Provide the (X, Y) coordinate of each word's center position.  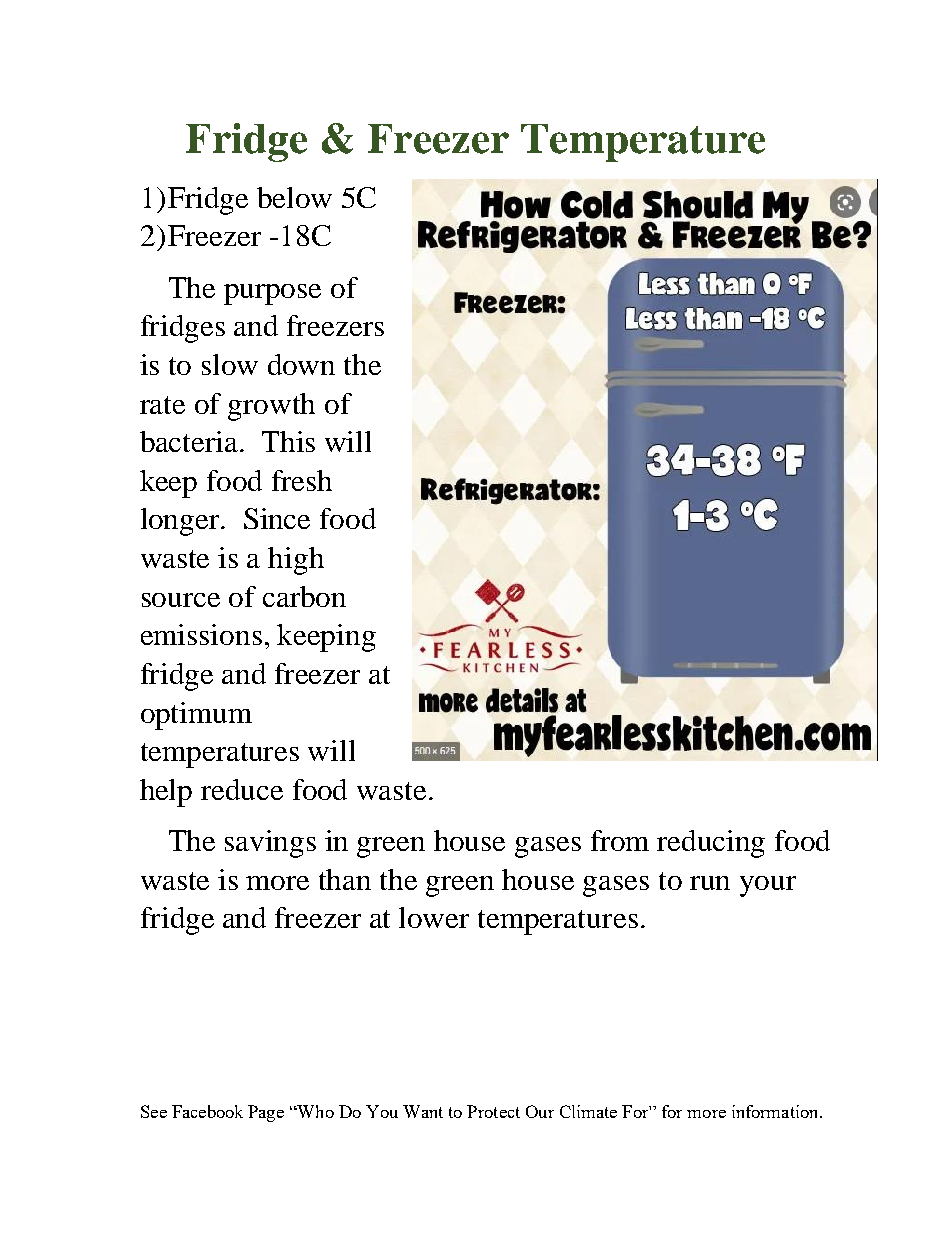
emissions (201, 634)
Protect (493, 1111)
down (301, 364)
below (294, 197)
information (776, 1111)
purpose (272, 294)
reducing (711, 844)
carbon (304, 596)
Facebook (207, 1111)
